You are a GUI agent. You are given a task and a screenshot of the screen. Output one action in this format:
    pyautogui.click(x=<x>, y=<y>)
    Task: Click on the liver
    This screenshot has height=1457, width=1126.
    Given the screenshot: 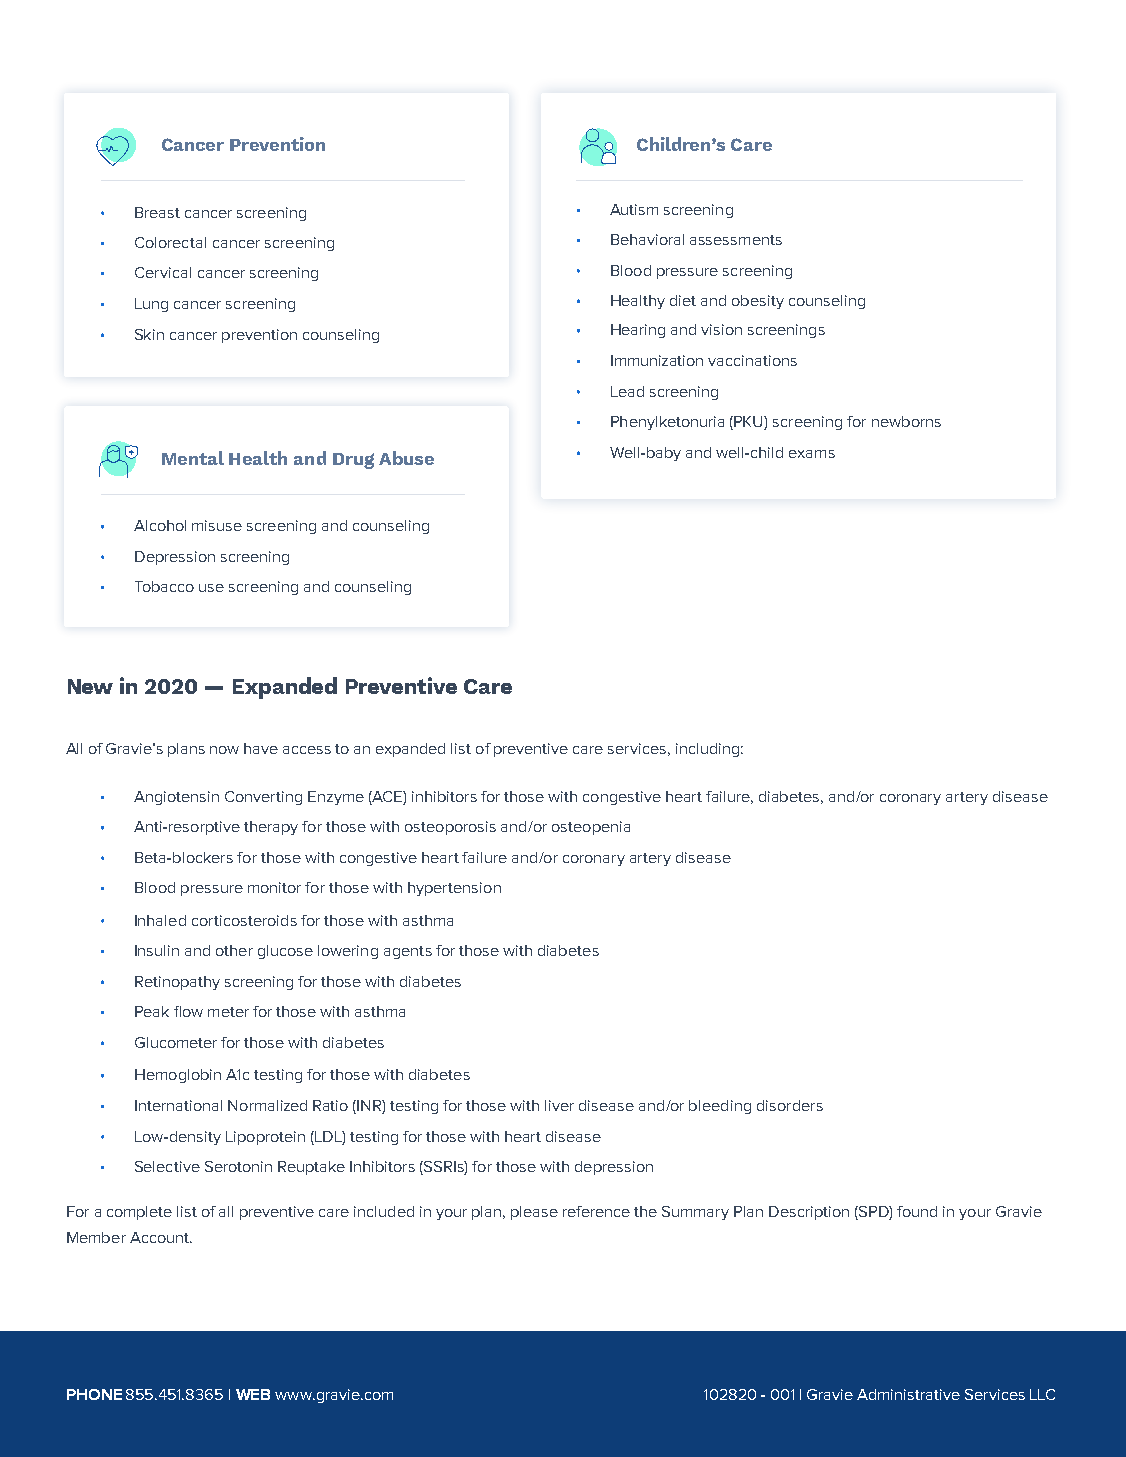 What is the action you would take?
    pyautogui.click(x=559, y=1105)
